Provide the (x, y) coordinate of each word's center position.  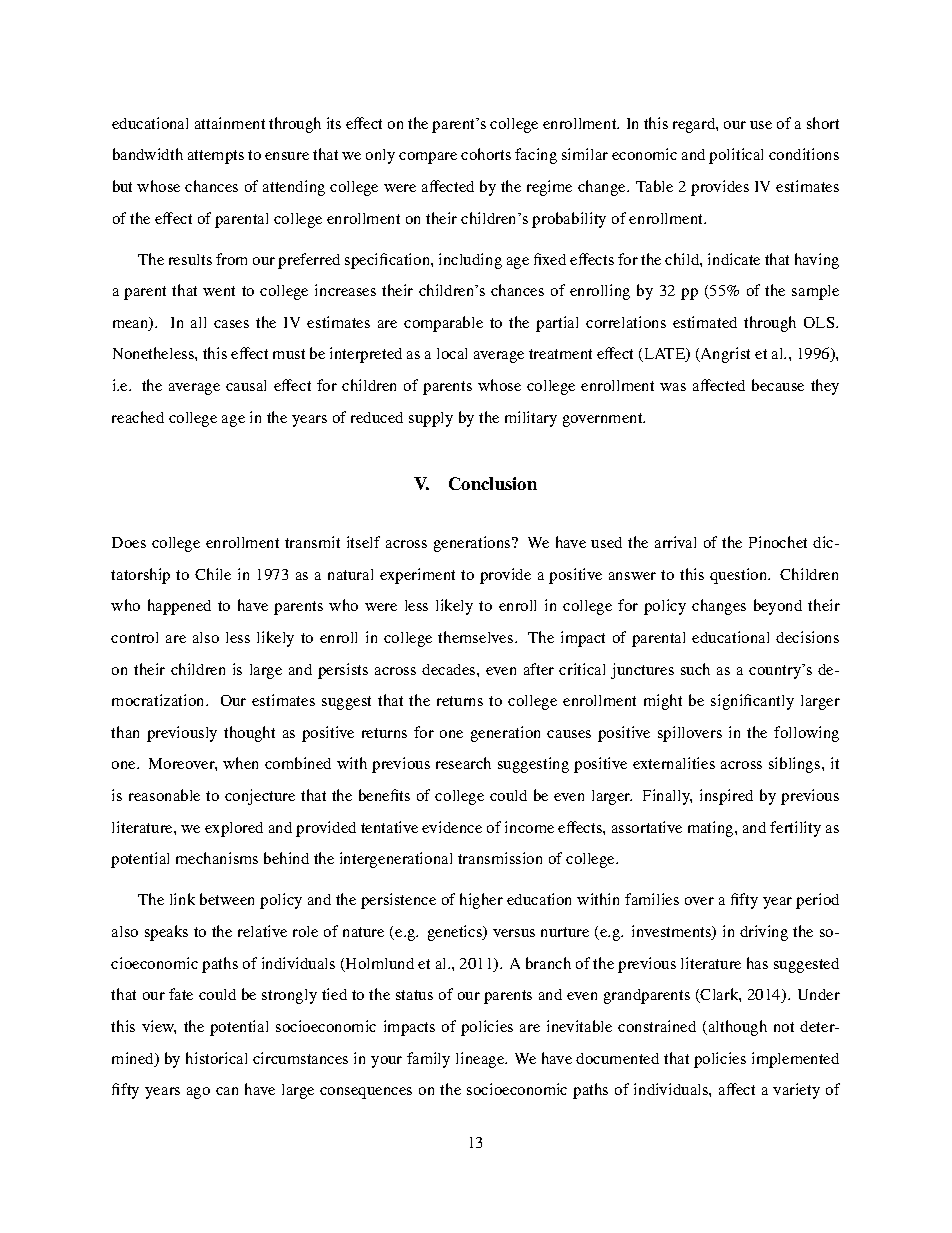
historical (216, 1058)
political (736, 156)
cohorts (486, 154)
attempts (216, 157)
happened (179, 607)
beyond (778, 607)
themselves (477, 637)
